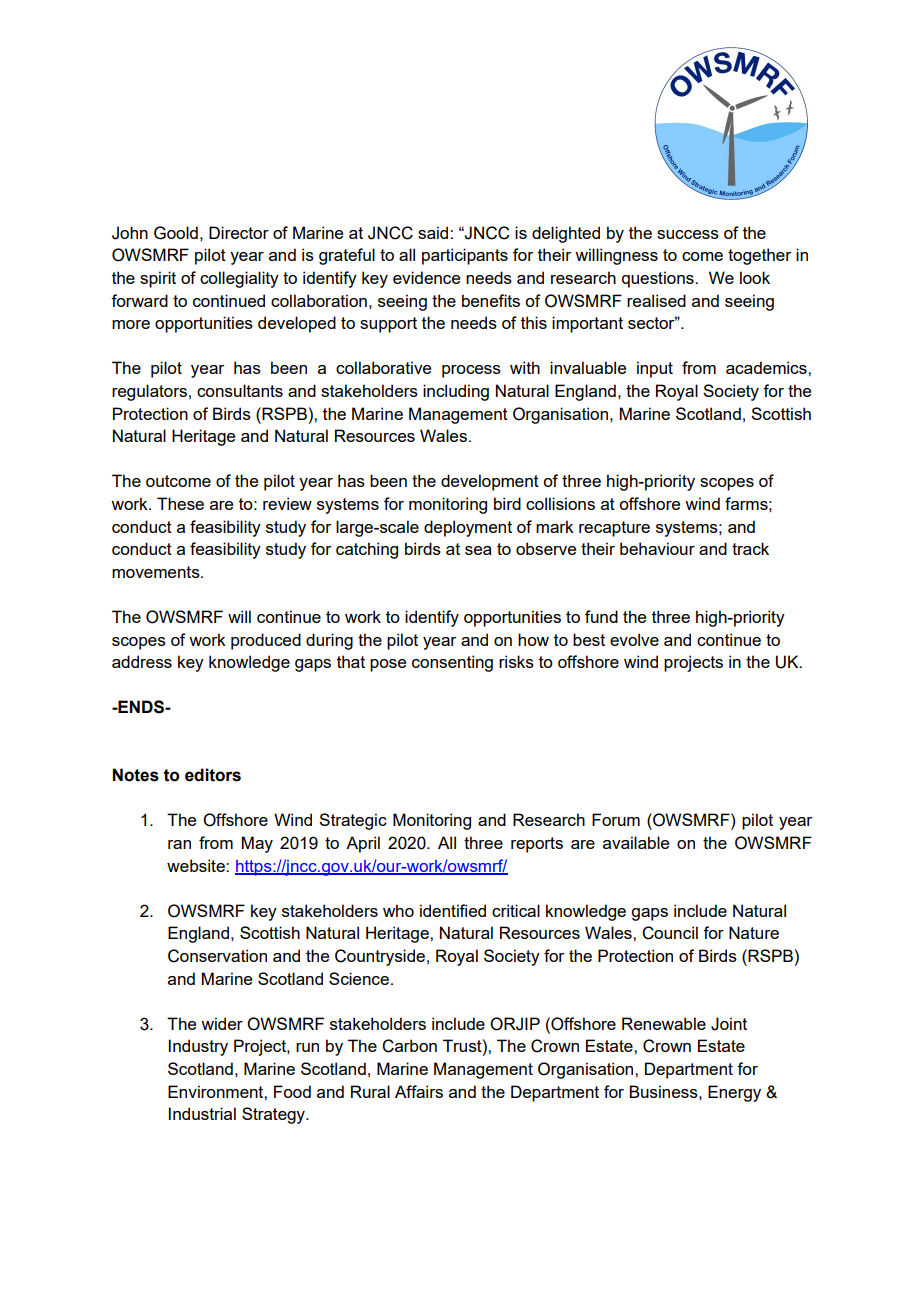  I want to click on participants, so click(465, 256).
